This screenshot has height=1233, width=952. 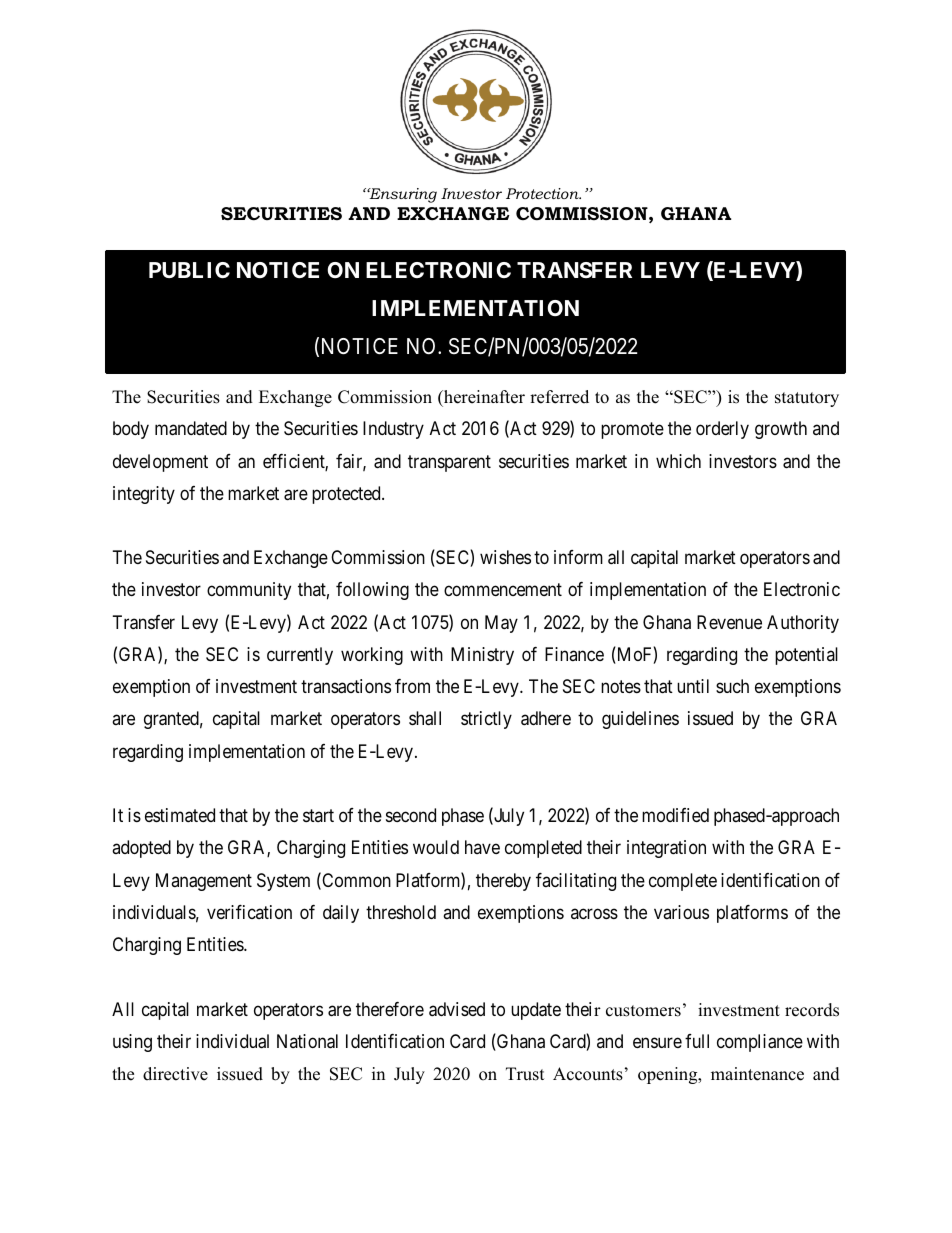 I want to click on directive, so click(x=175, y=1074).
